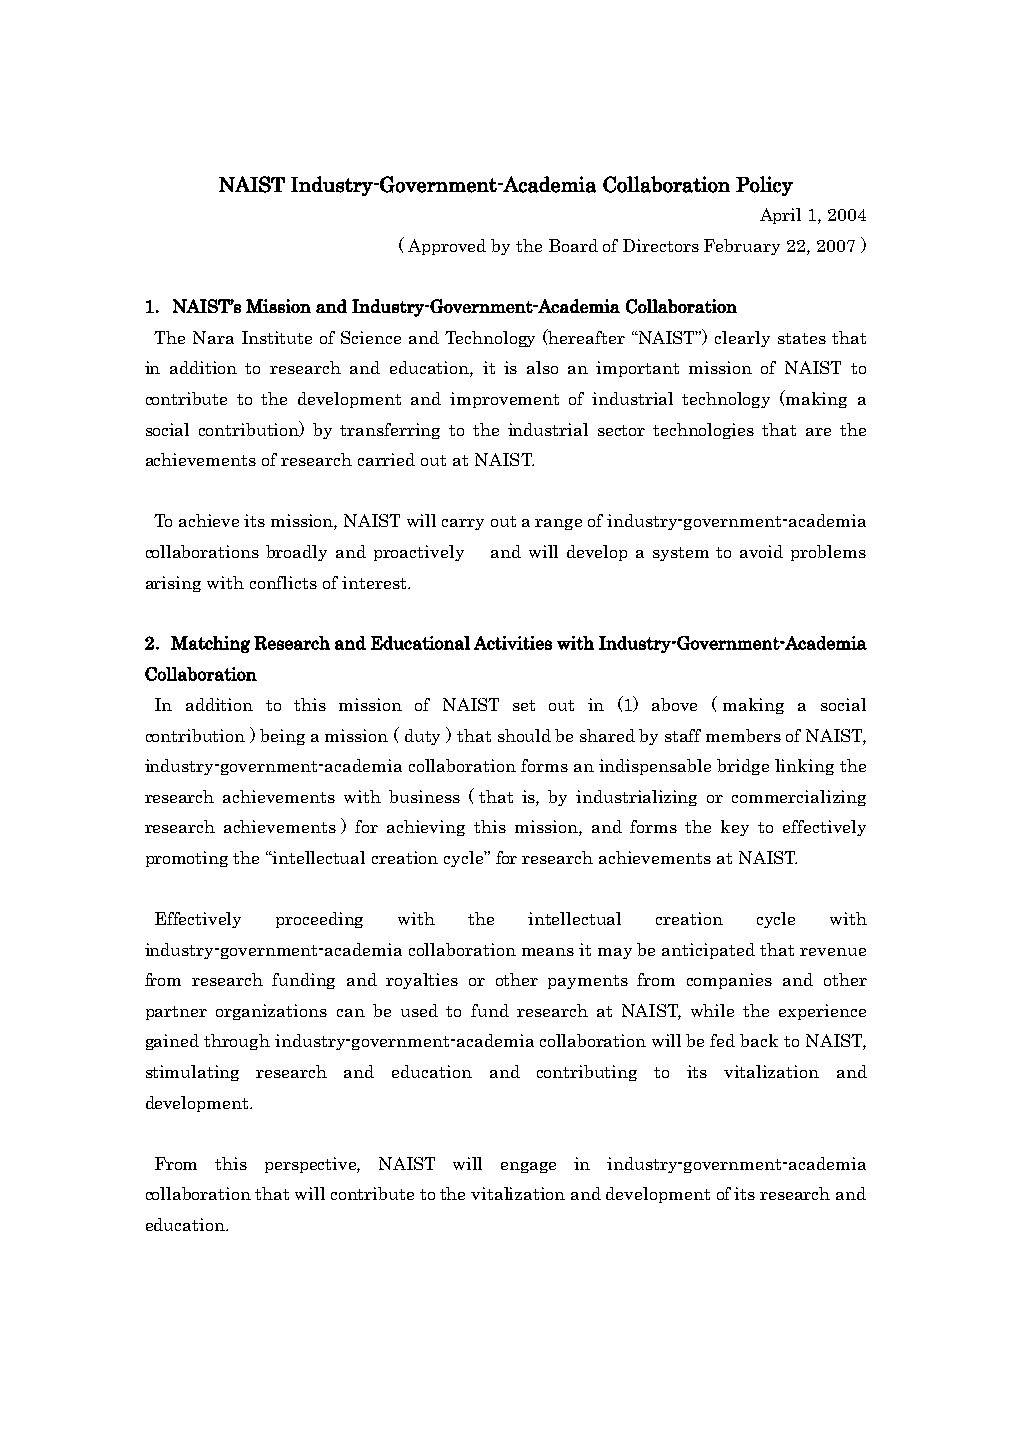 This image has width=1011, height=1431. I want to click on Approved, so click(447, 247).
